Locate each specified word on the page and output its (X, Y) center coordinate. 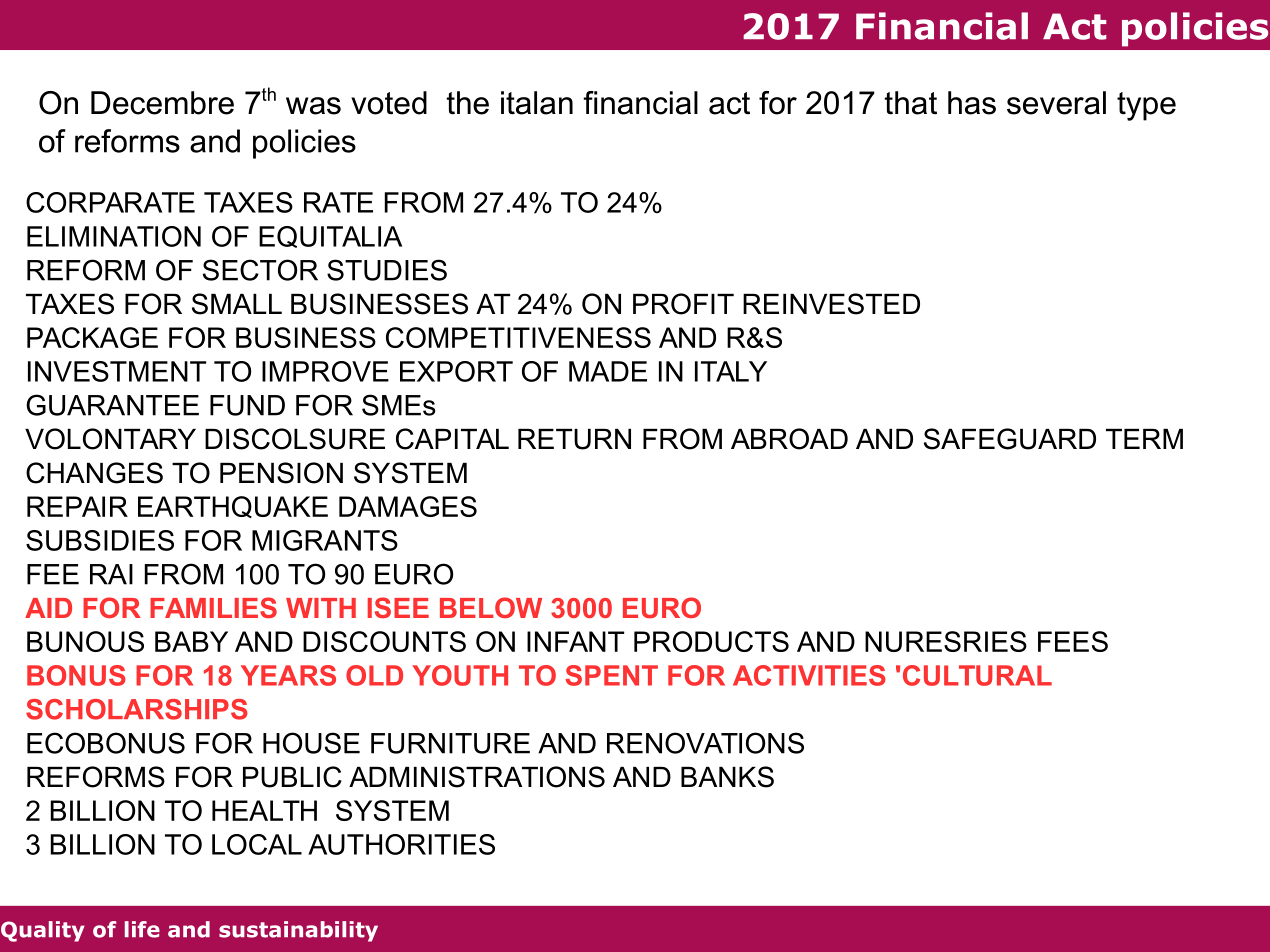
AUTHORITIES (401, 844)
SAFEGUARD (1010, 439)
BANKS (727, 777)
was (313, 106)
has (972, 103)
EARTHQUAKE (233, 507)
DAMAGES (408, 506)
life (142, 929)
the (468, 103)
